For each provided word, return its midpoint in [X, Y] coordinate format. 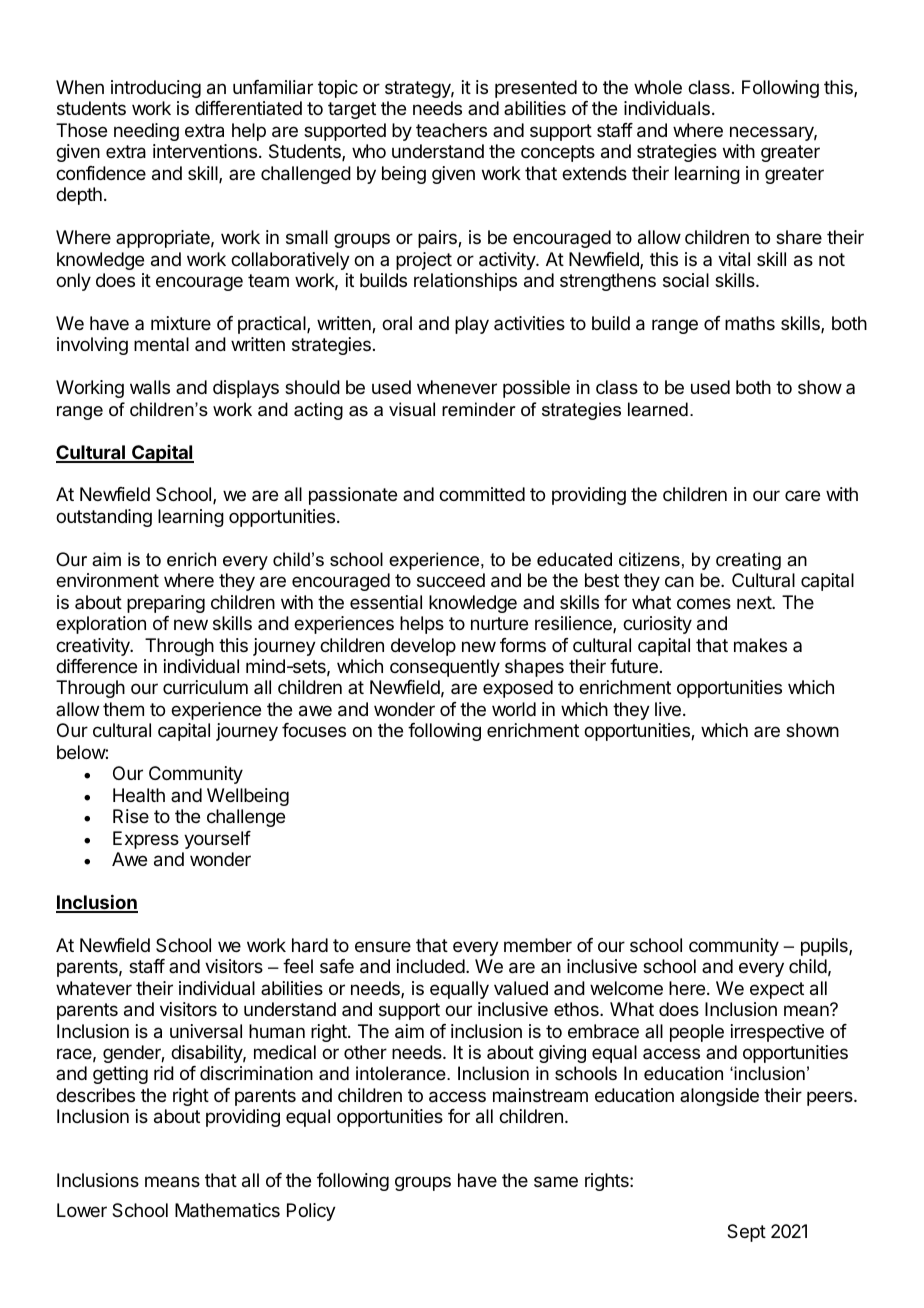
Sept [746, 1233]
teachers [451, 130]
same [556, 1182]
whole [658, 87]
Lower [82, 1210]
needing [146, 132]
